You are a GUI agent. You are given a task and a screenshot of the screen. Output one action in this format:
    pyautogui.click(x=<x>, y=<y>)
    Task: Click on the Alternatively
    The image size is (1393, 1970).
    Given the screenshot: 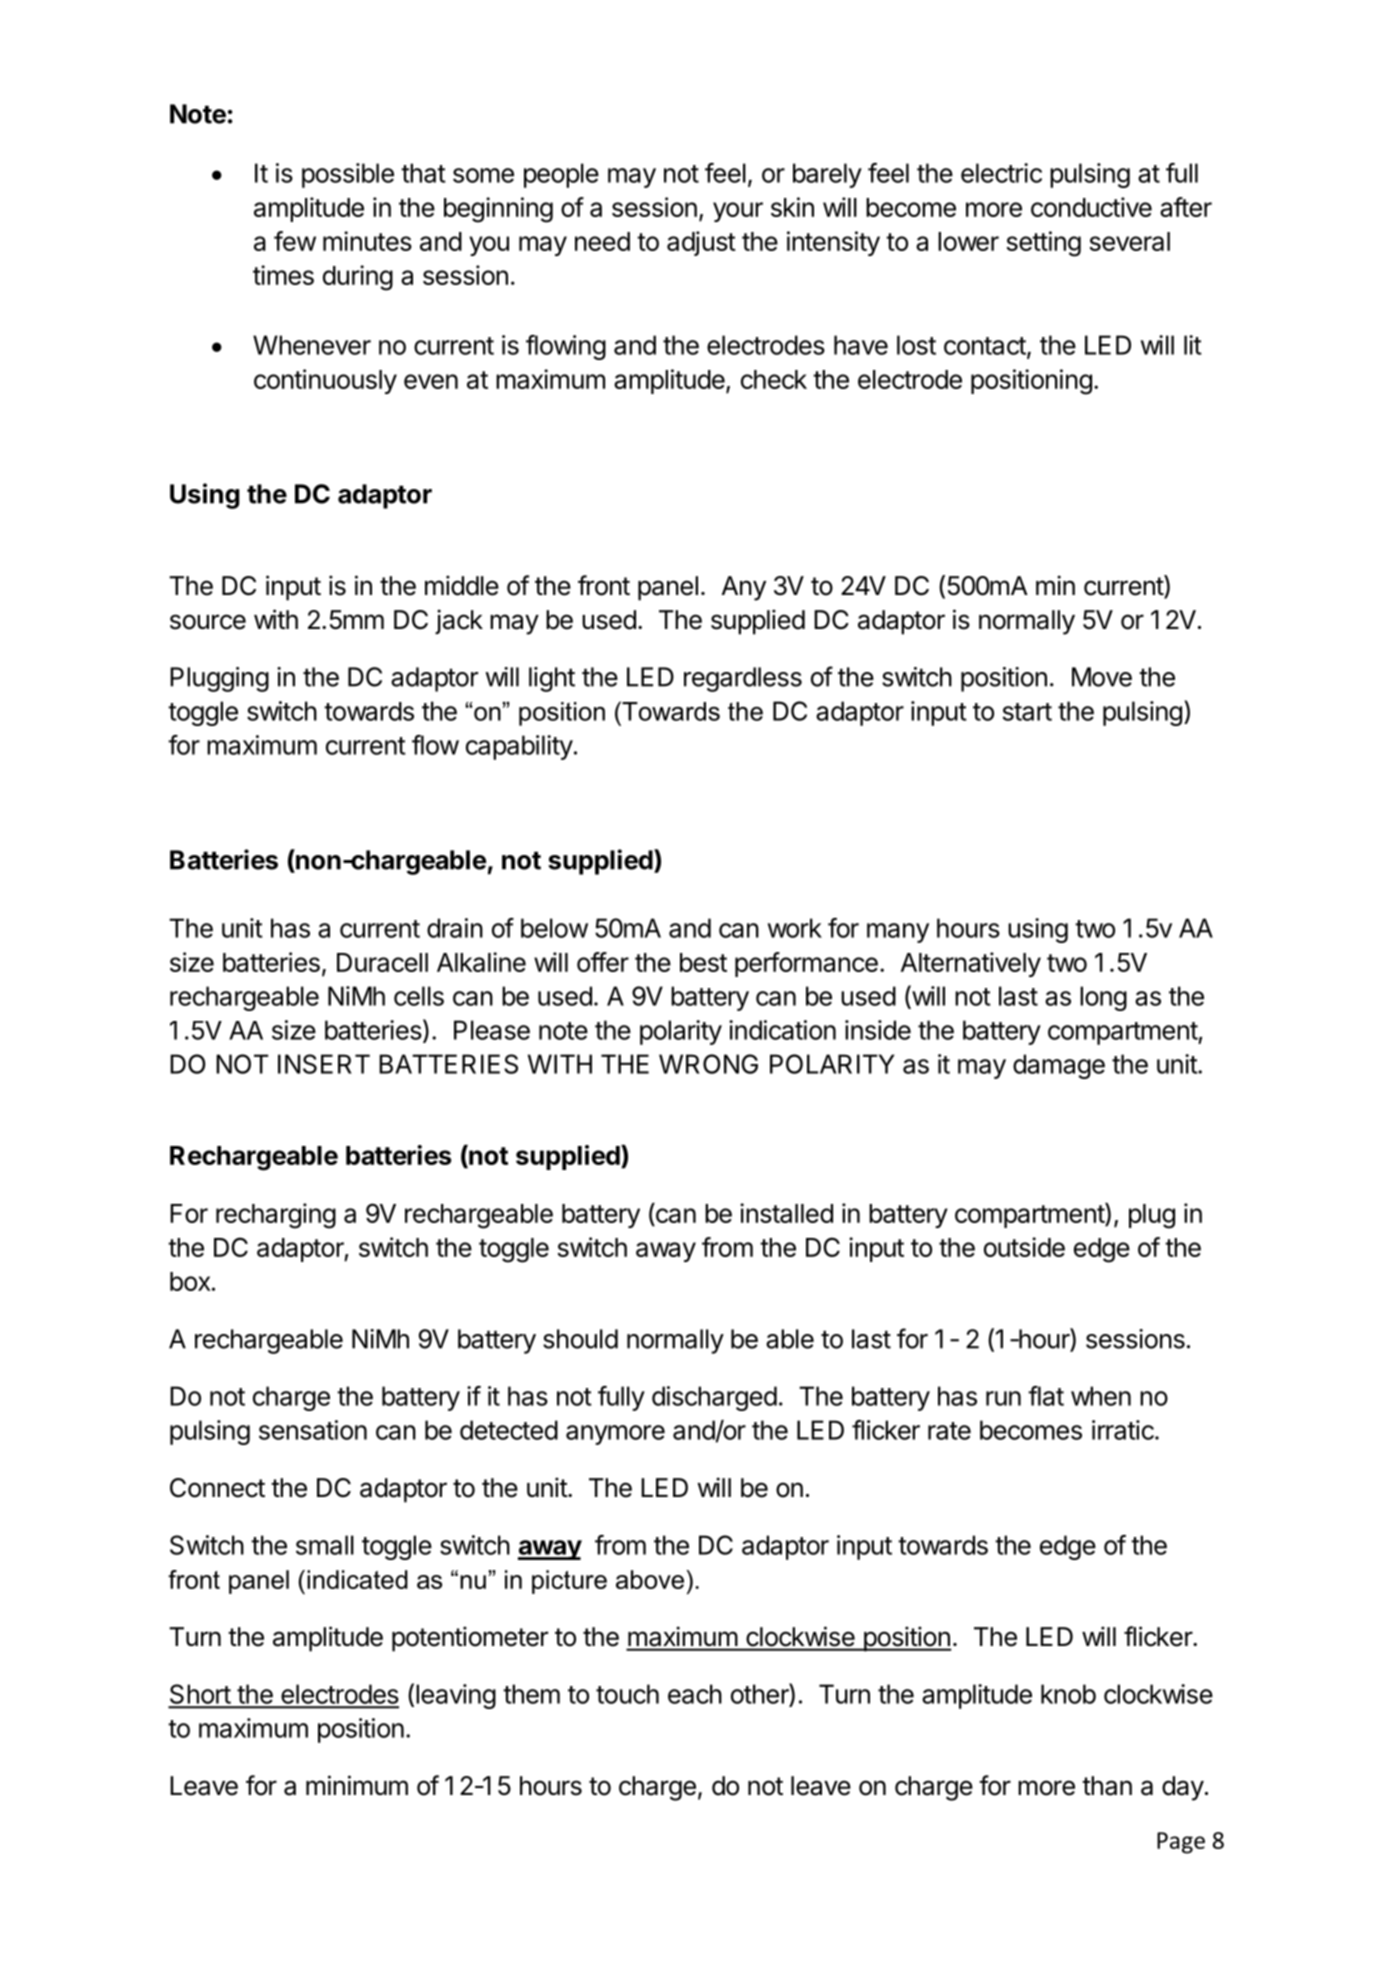 What is the action you would take?
    pyautogui.click(x=971, y=964)
